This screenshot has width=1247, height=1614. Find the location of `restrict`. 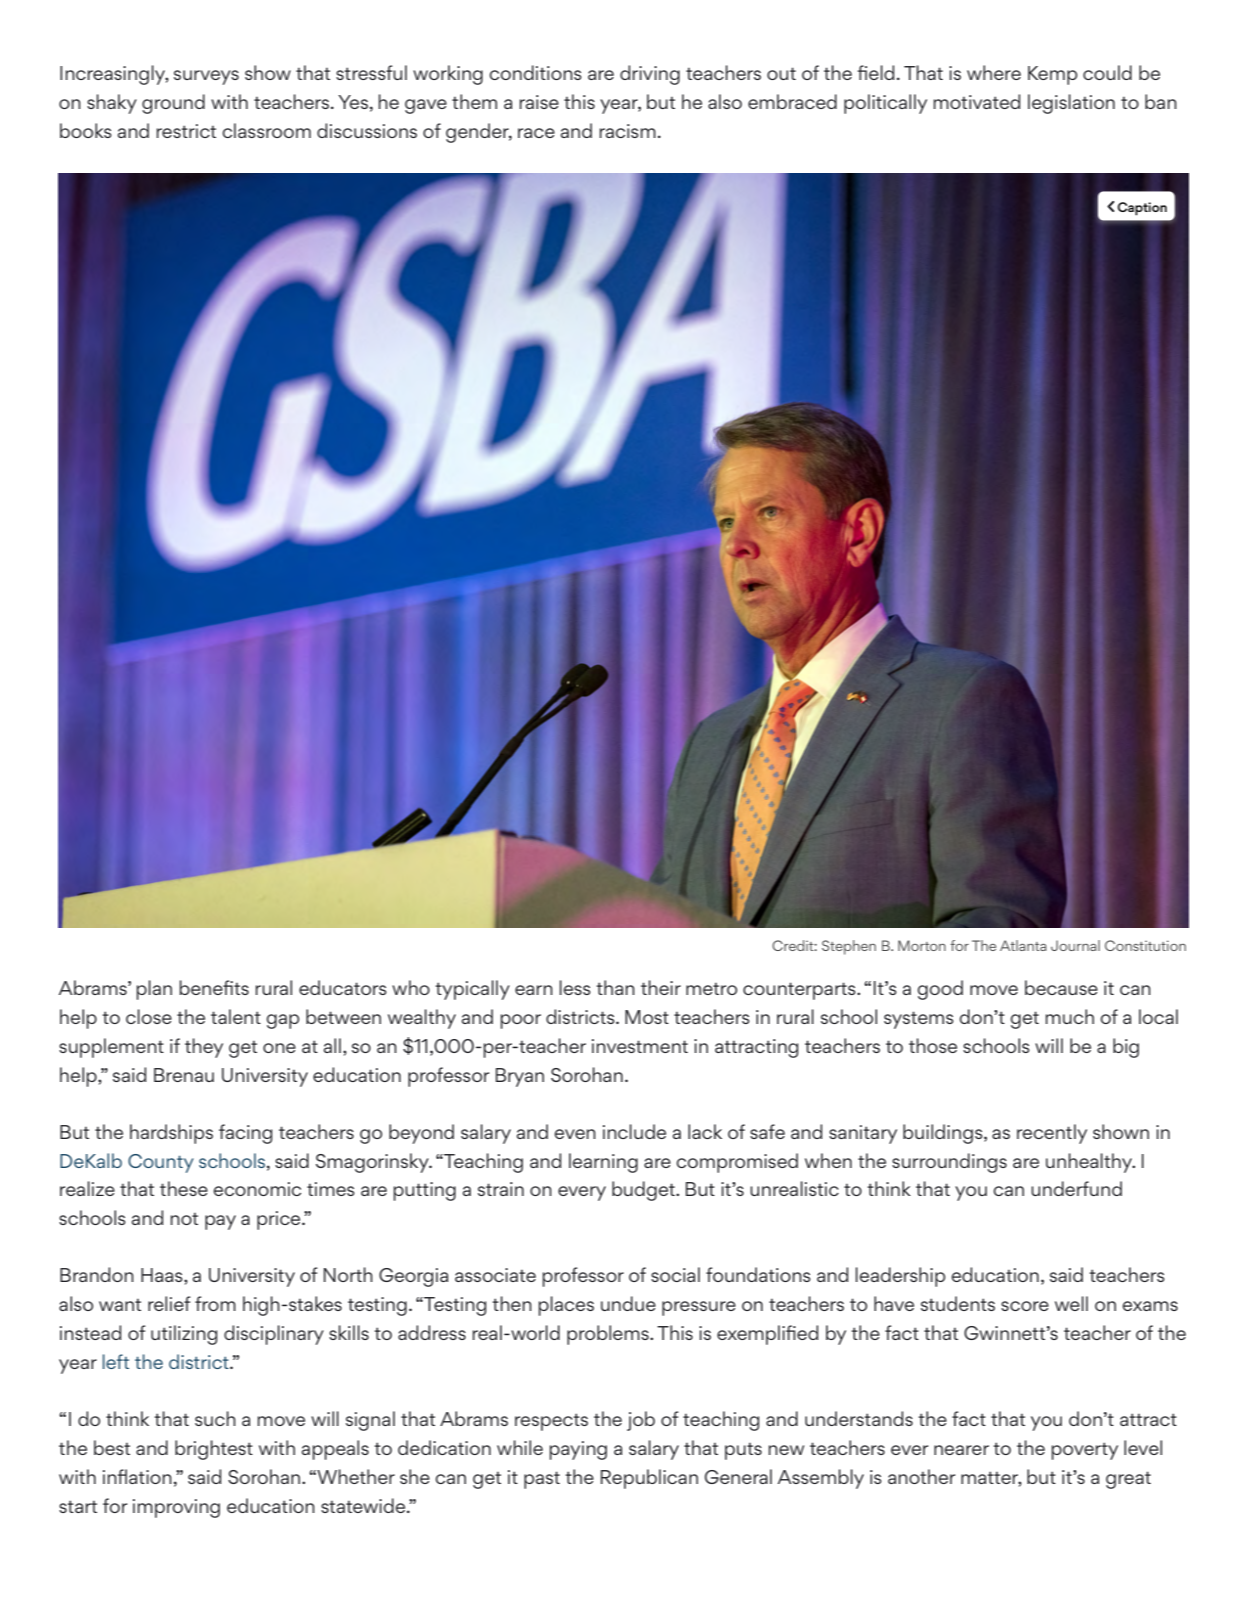

restrict is located at coordinates (186, 131).
